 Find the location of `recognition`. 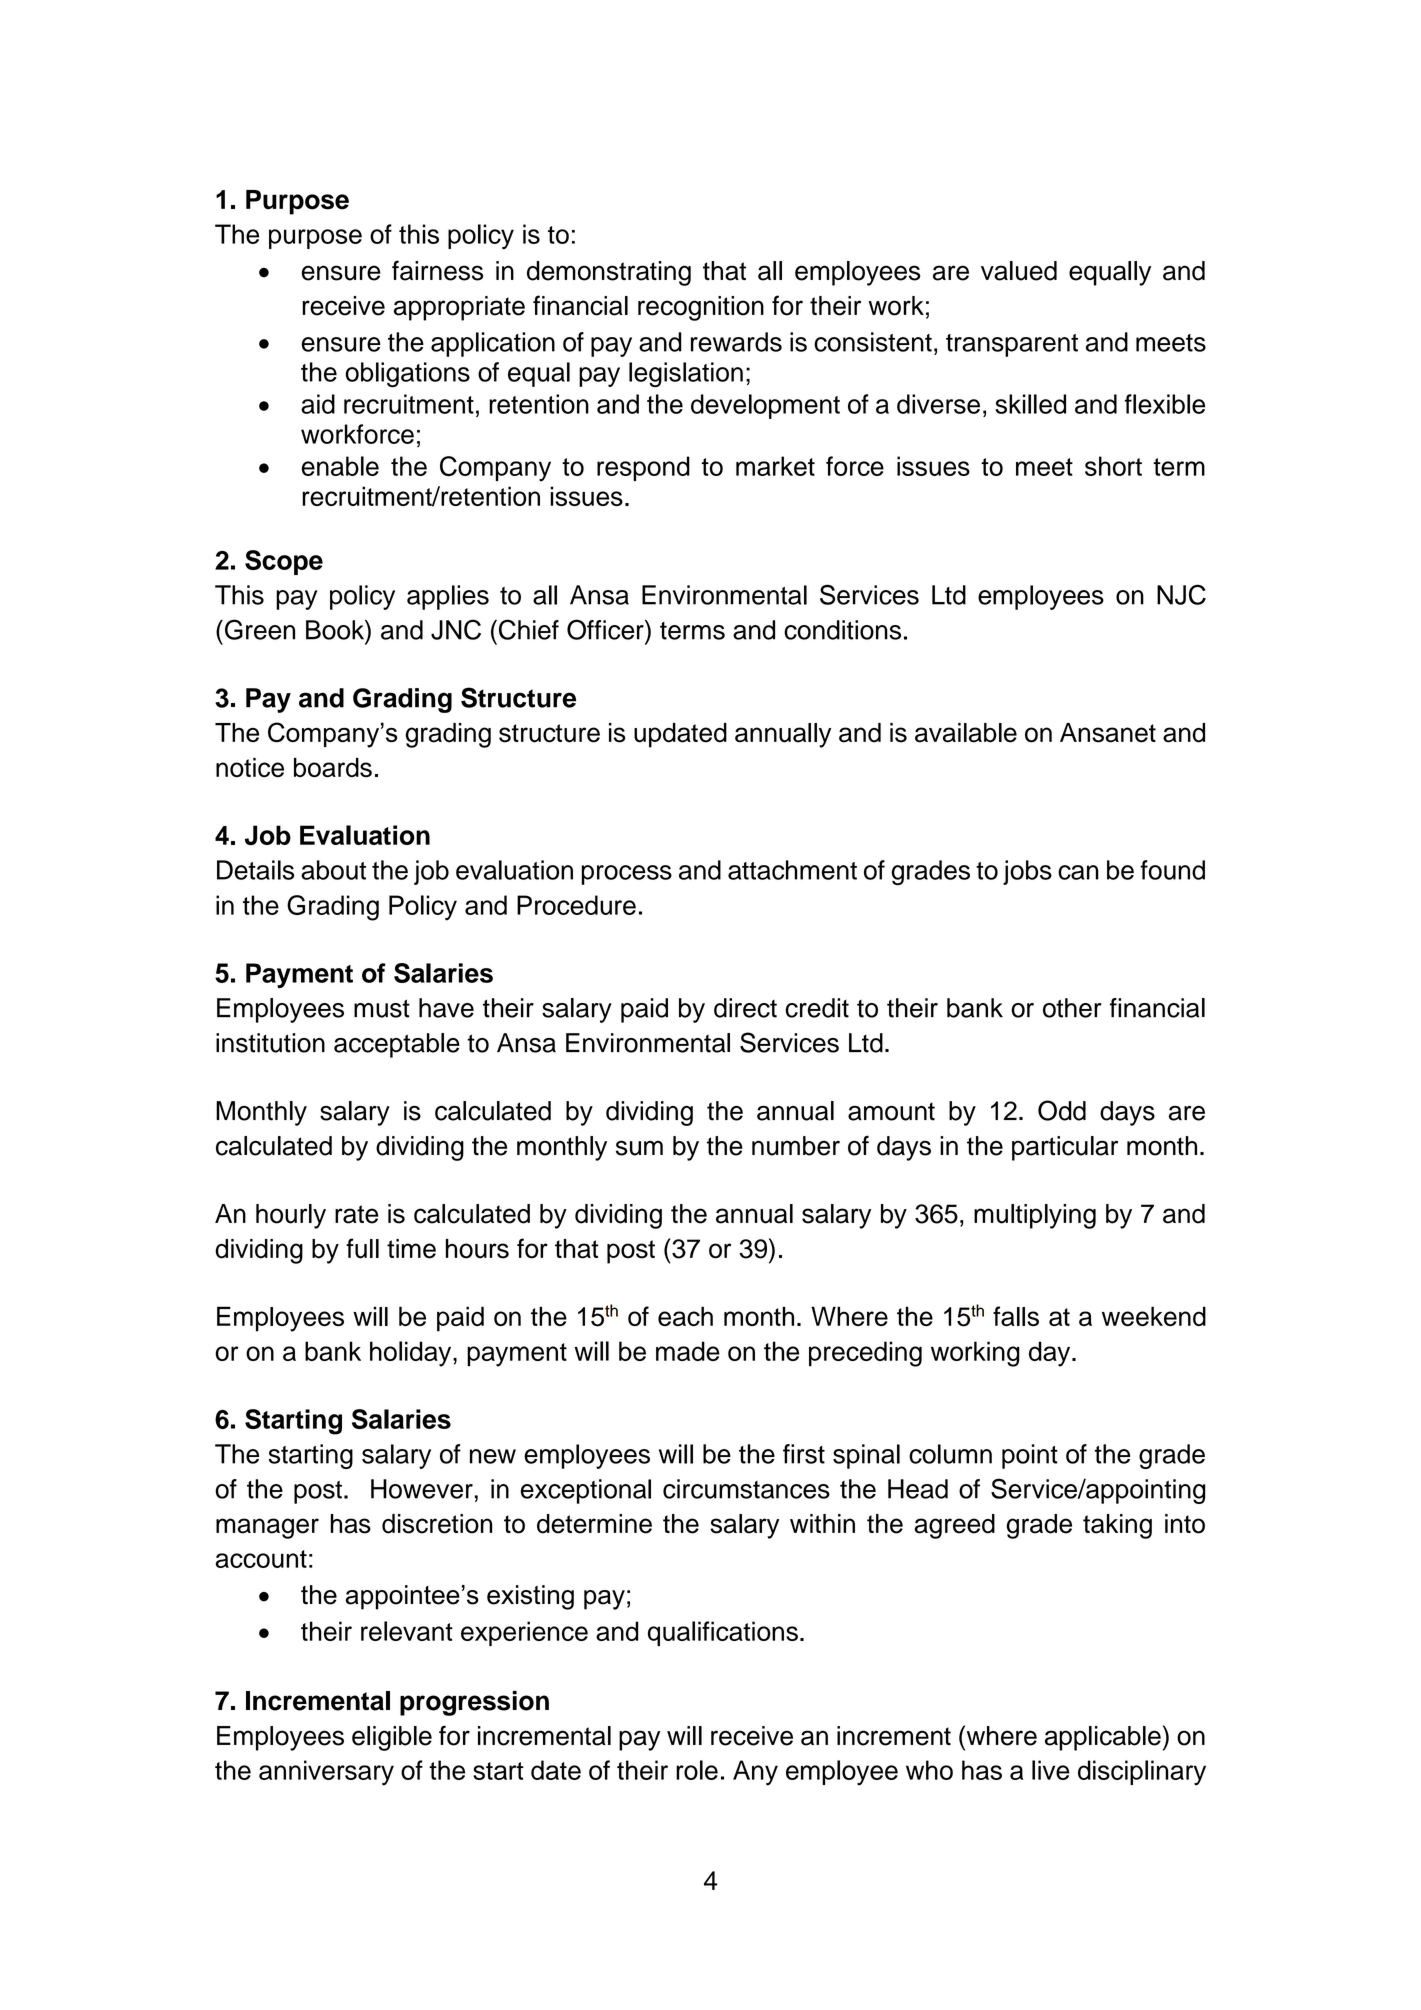

recognition is located at coordinates (701, 308).
